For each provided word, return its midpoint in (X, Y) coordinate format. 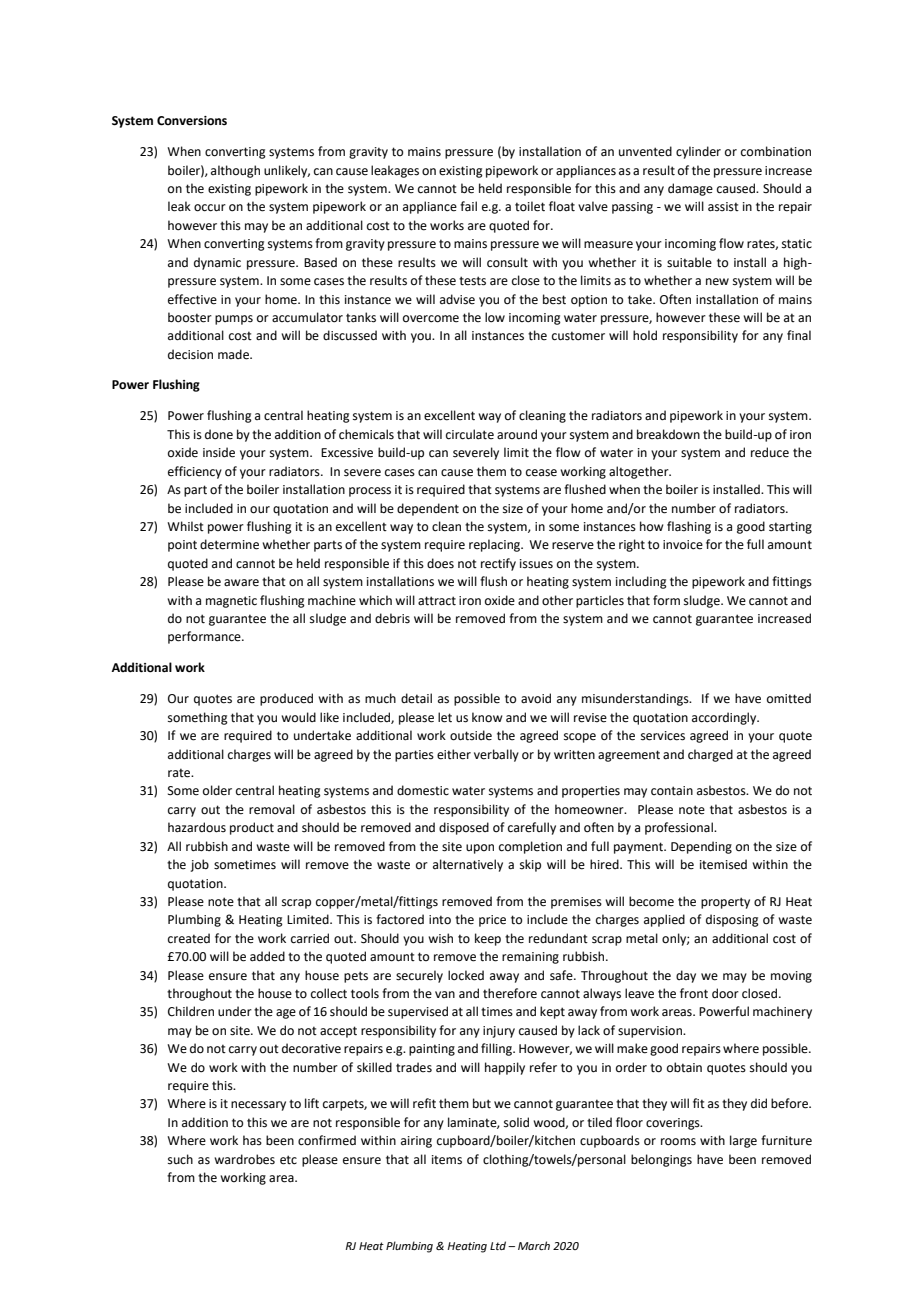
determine (229, 544)
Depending (701, 847)
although (235, 171)
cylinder (698, 152)
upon (480, 849)
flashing (689, 527)
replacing (496, 545)
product (252, 828)
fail (468, 206)
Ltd (499, 1245)
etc (288, 1160)
